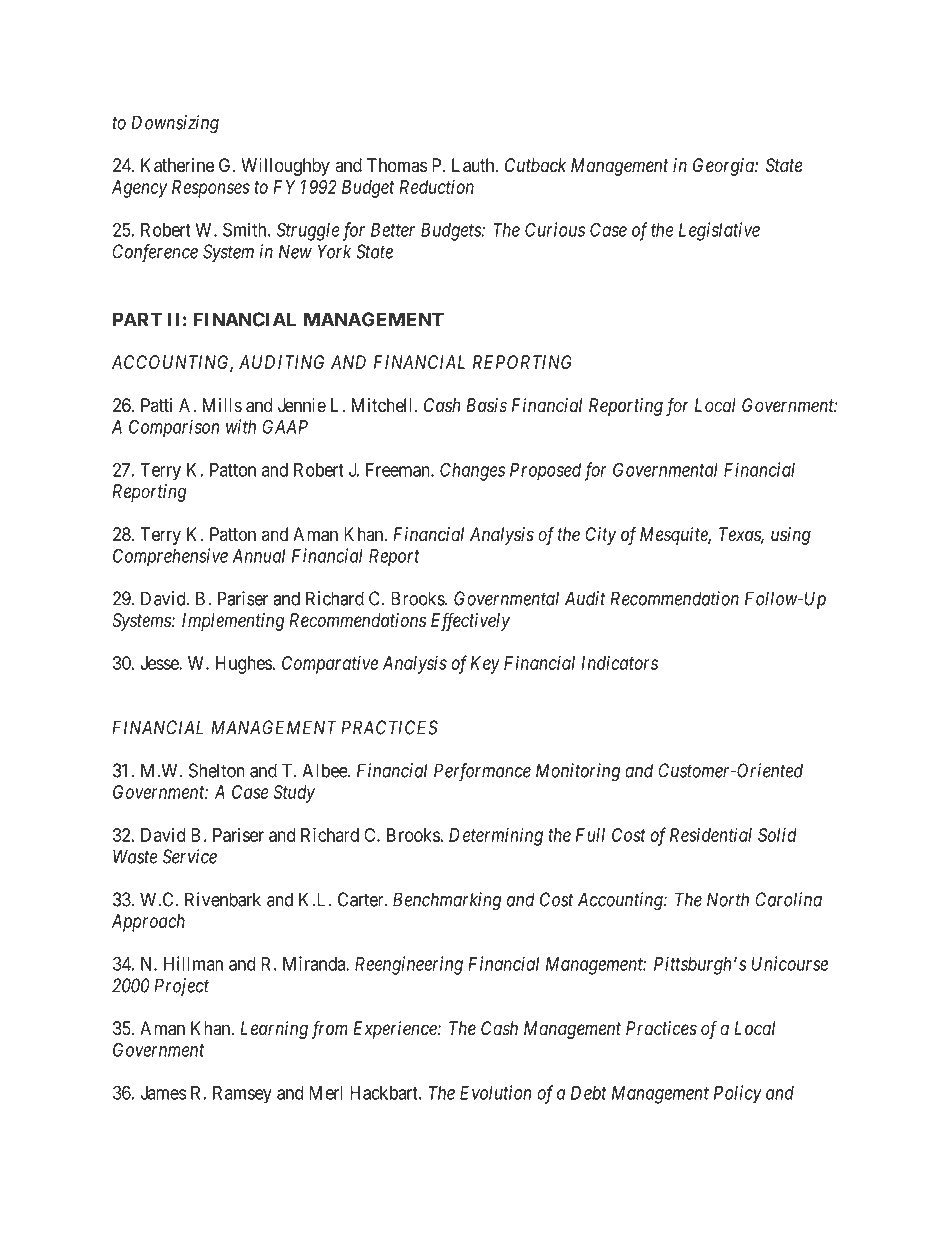 The image size is (952, 1233). Describe the element at coordinates (447, 901) in the screenshot. I see `Benchmarking` at that location.
